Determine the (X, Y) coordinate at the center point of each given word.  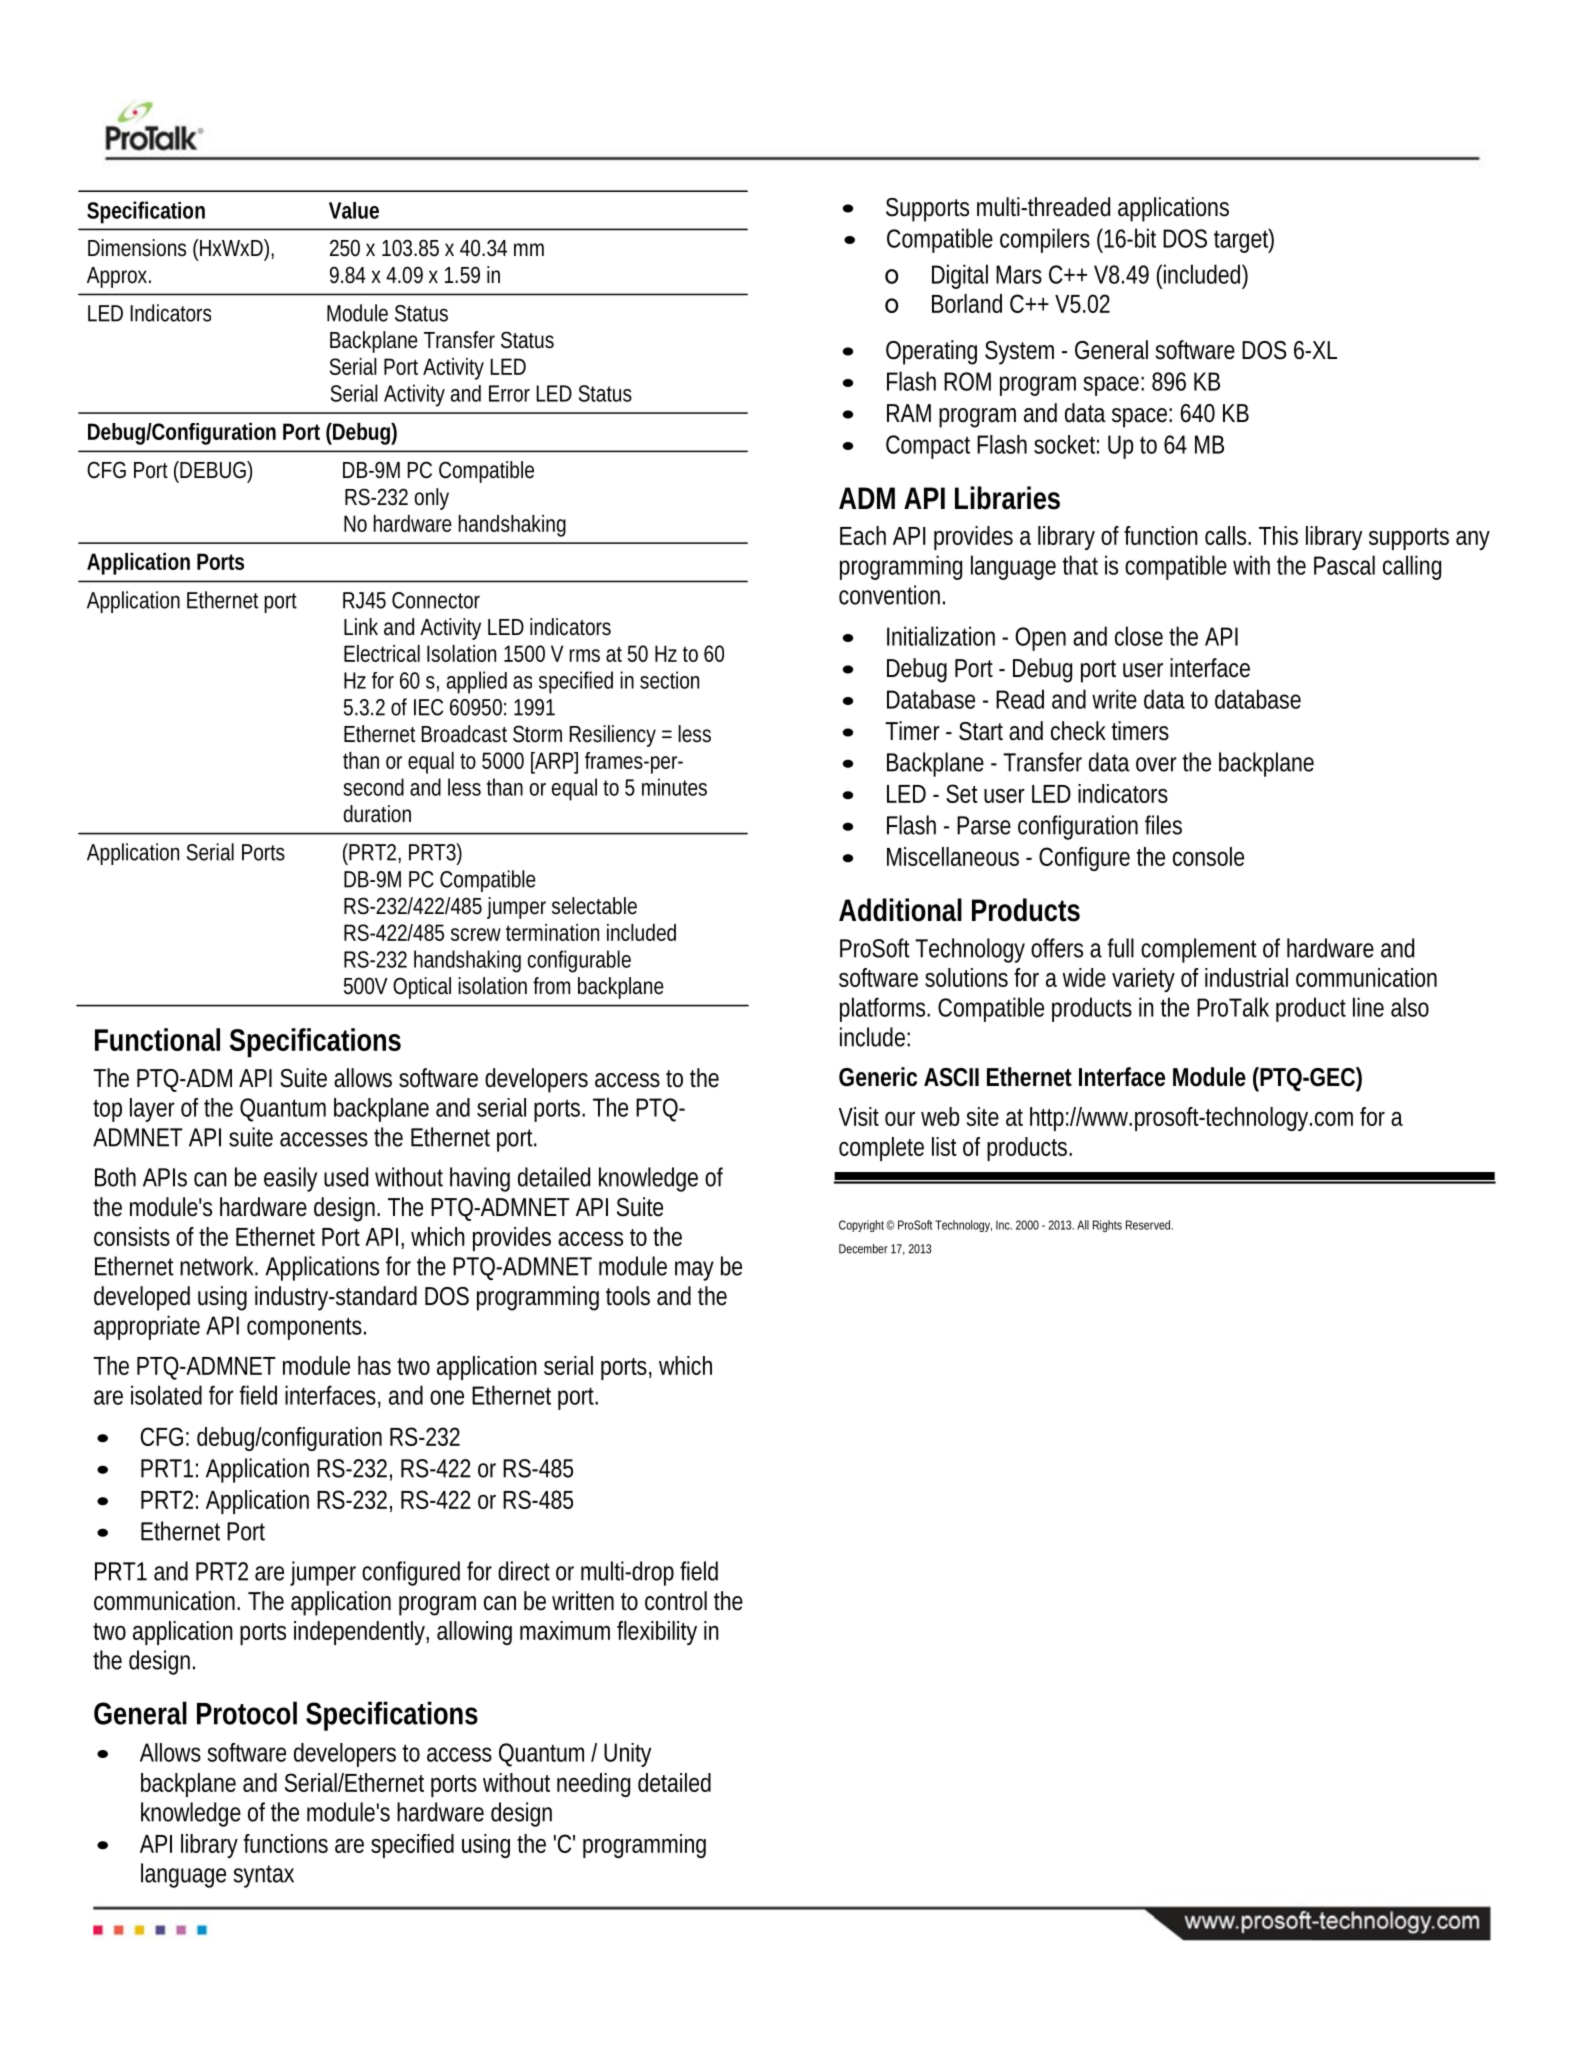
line (1368, 1007)
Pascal (1344, 565)
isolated (166, 1395)
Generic (878, 1077)
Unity (627, 1755)
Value (354, 210)
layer (152, 1110)
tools (628, 1296)
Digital (960, 276)
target (1244, 240)
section (669, 680)
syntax (263, 1876)
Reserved (1149, 1225)
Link (361, 626)
